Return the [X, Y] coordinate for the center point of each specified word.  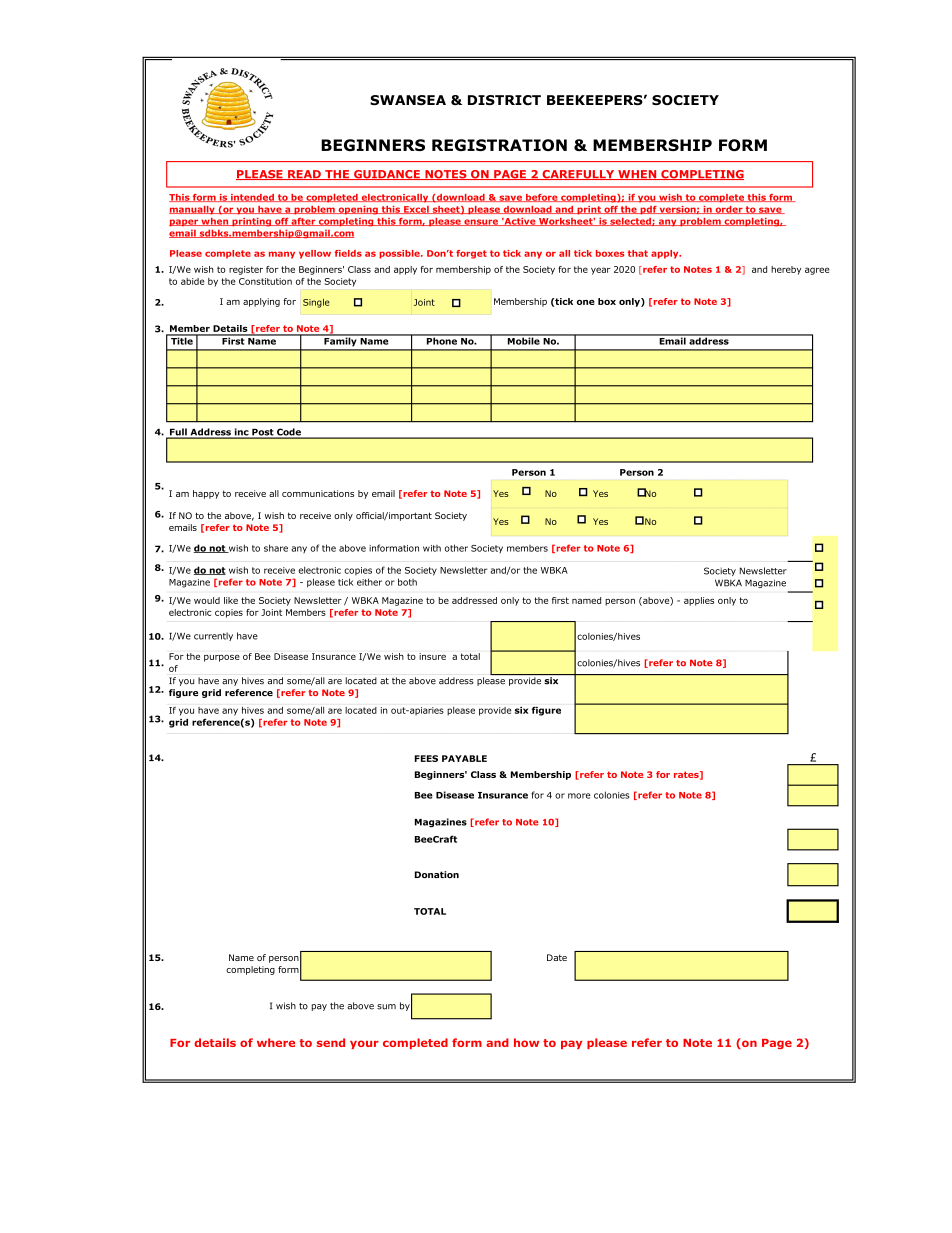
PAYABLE [464, 758]
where [276, 1042]
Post [263, 433]
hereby [786, 270]
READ [304, 175]
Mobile [523, 340]
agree [817, 271]
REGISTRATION [499, 145]
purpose [222, 658]
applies [699, 601]
